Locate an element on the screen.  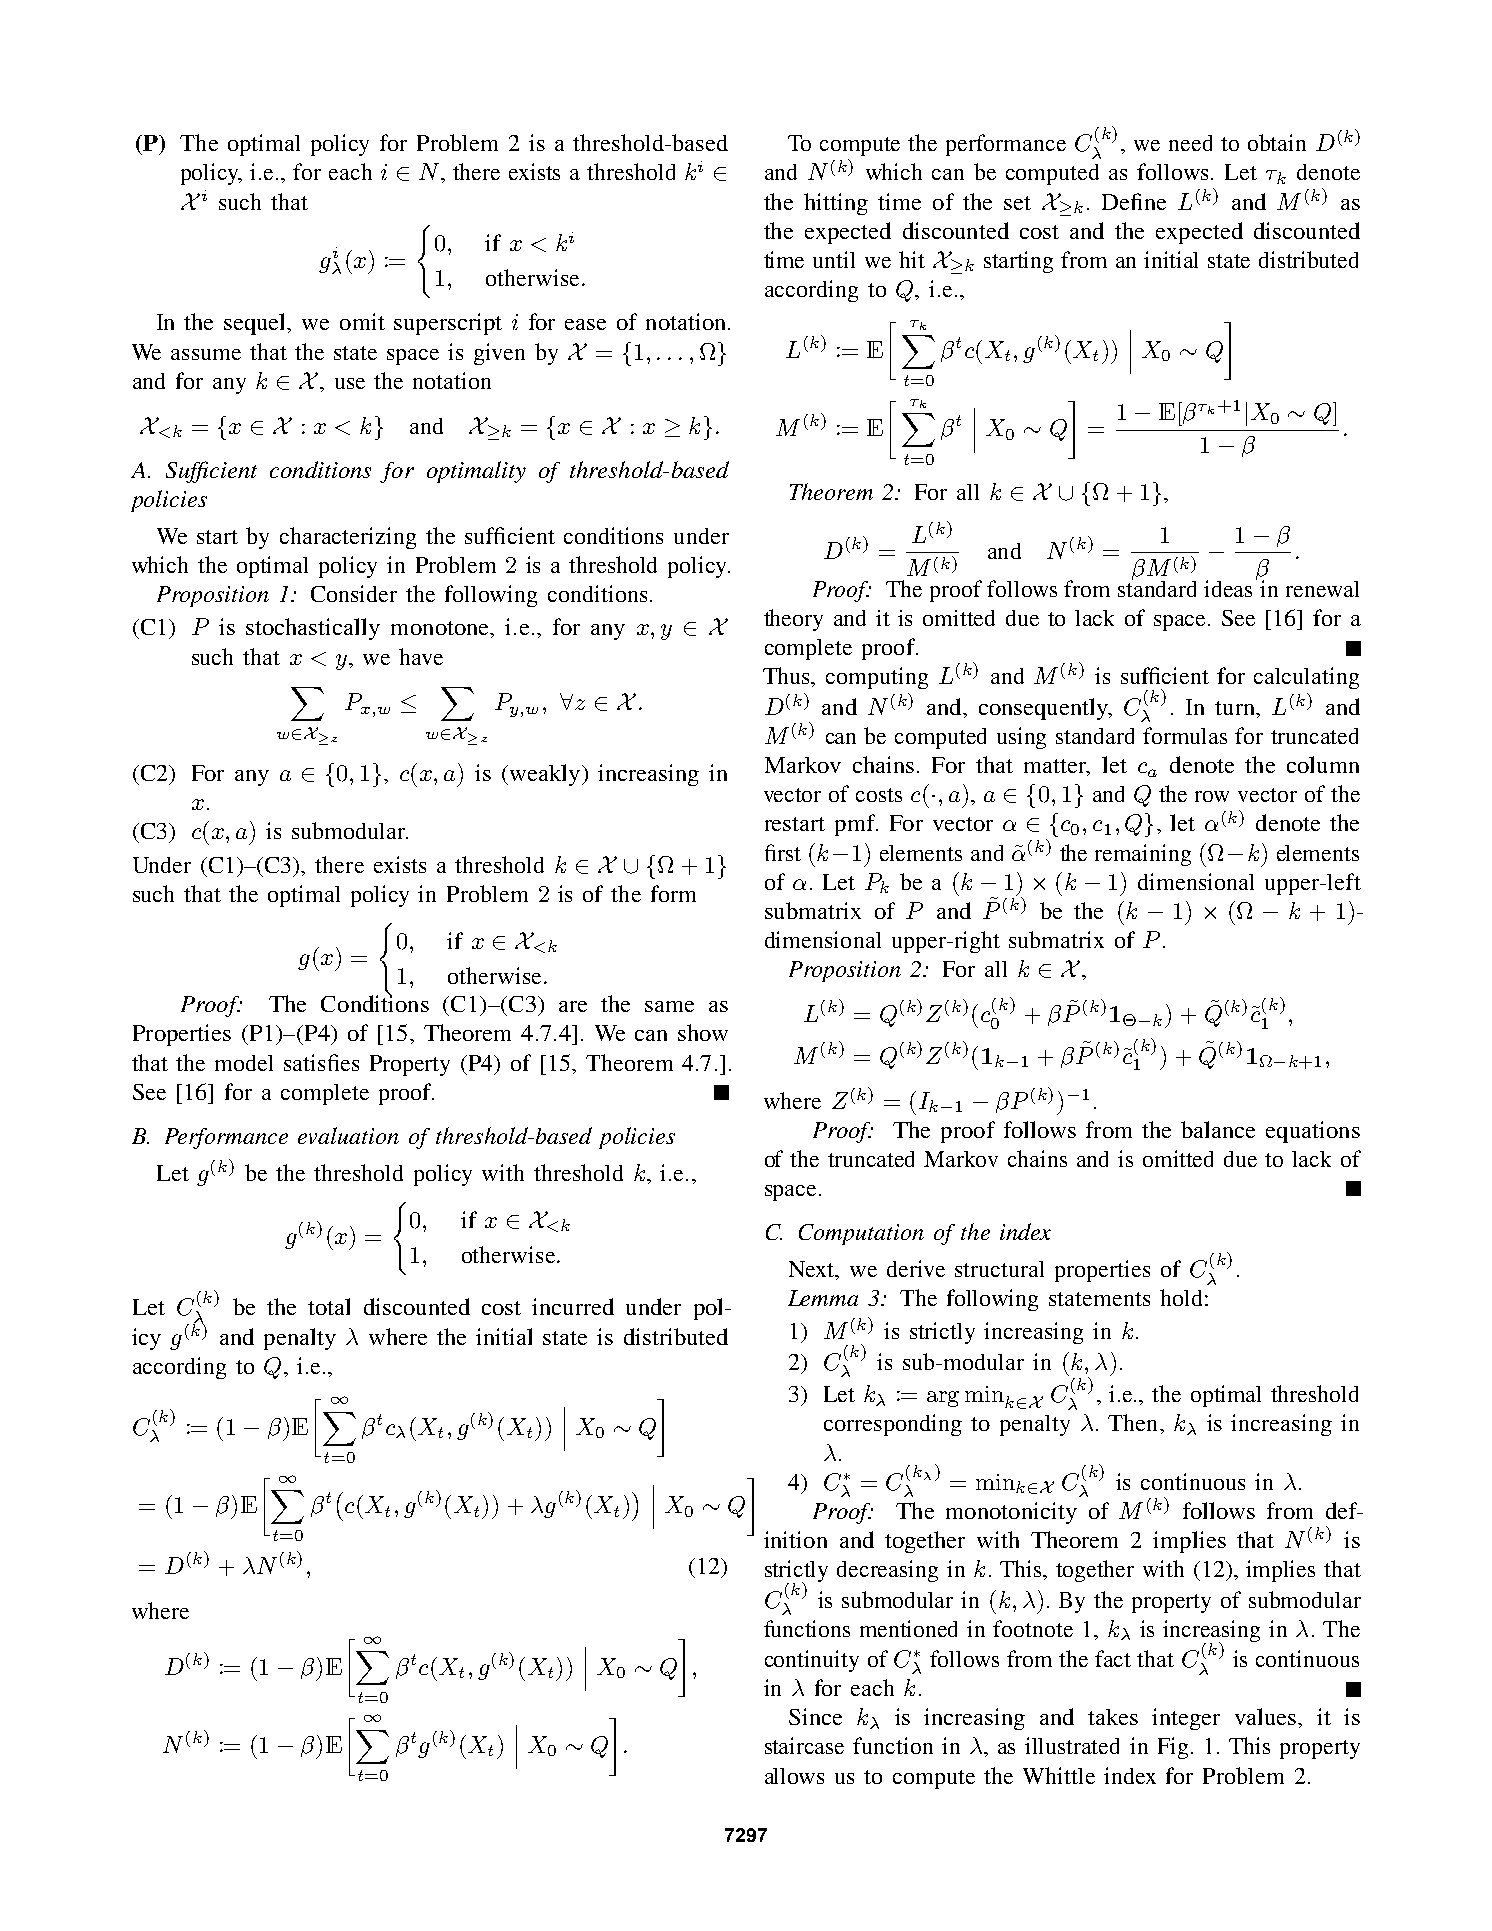
Then is located at coordinates (1134, 1422).
